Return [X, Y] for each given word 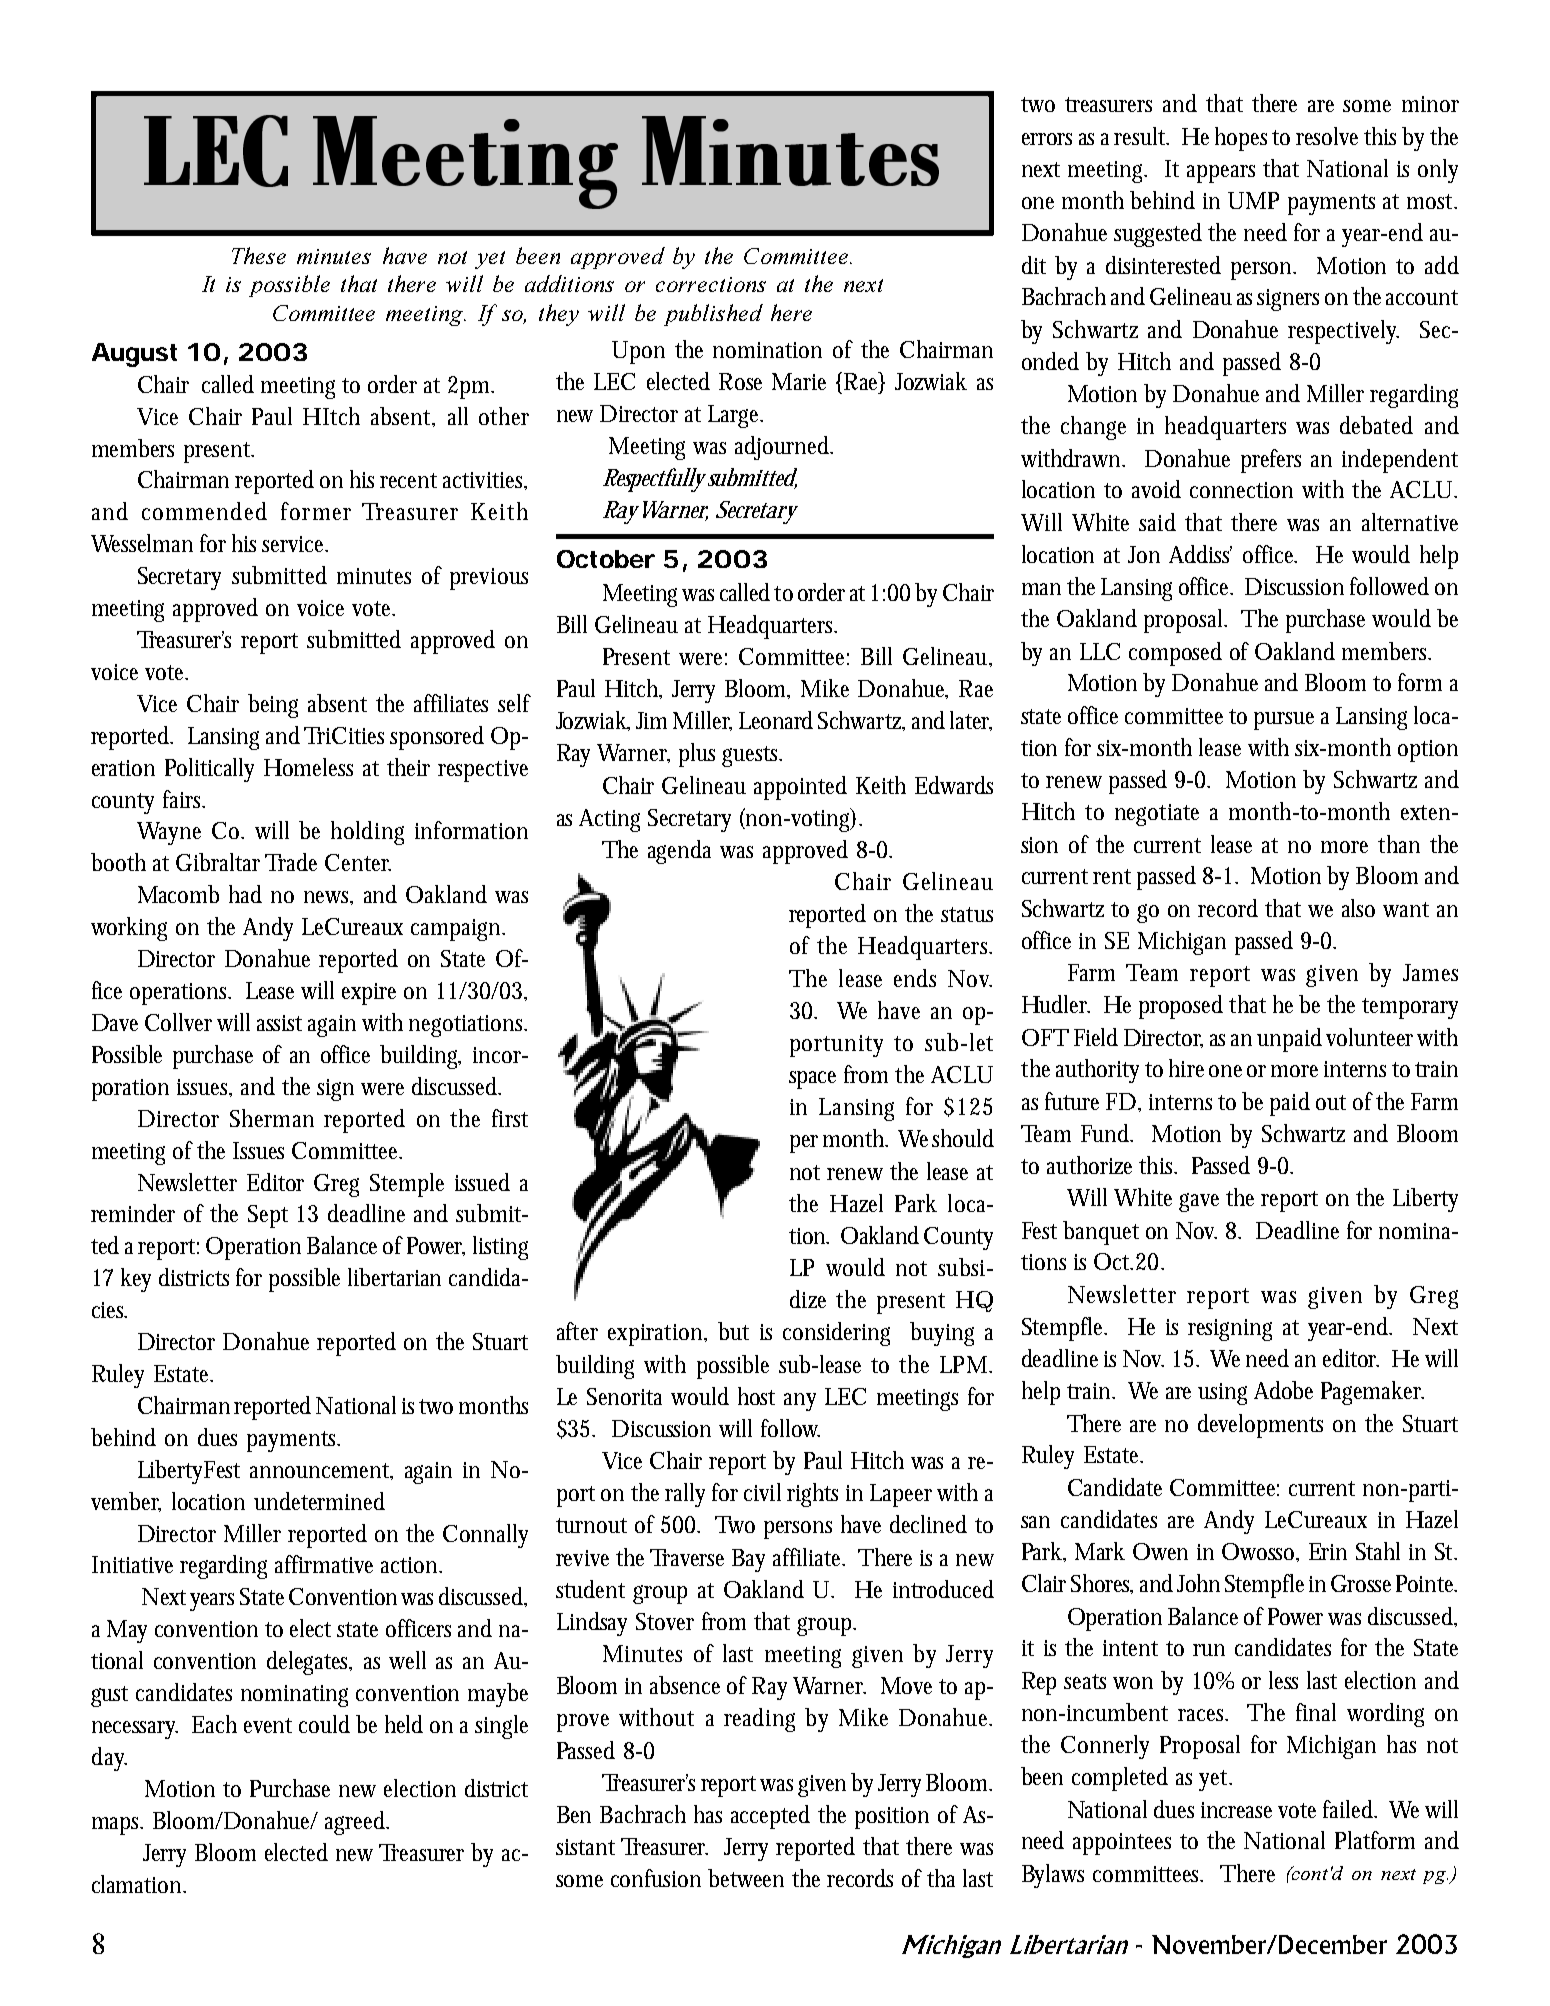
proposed [1181, 1007]
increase [1236, 1810]
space [812, 1080]
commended [204, 511]
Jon [1144, 554]
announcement [321, 1471]
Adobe [1283, 1390]
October [606, 559]
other [504, 416]
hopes [1241, 139]
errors [1047, 139]
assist [279, 1023]
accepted [770, 1817]
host [756, 1396]
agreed [355, 1823]
